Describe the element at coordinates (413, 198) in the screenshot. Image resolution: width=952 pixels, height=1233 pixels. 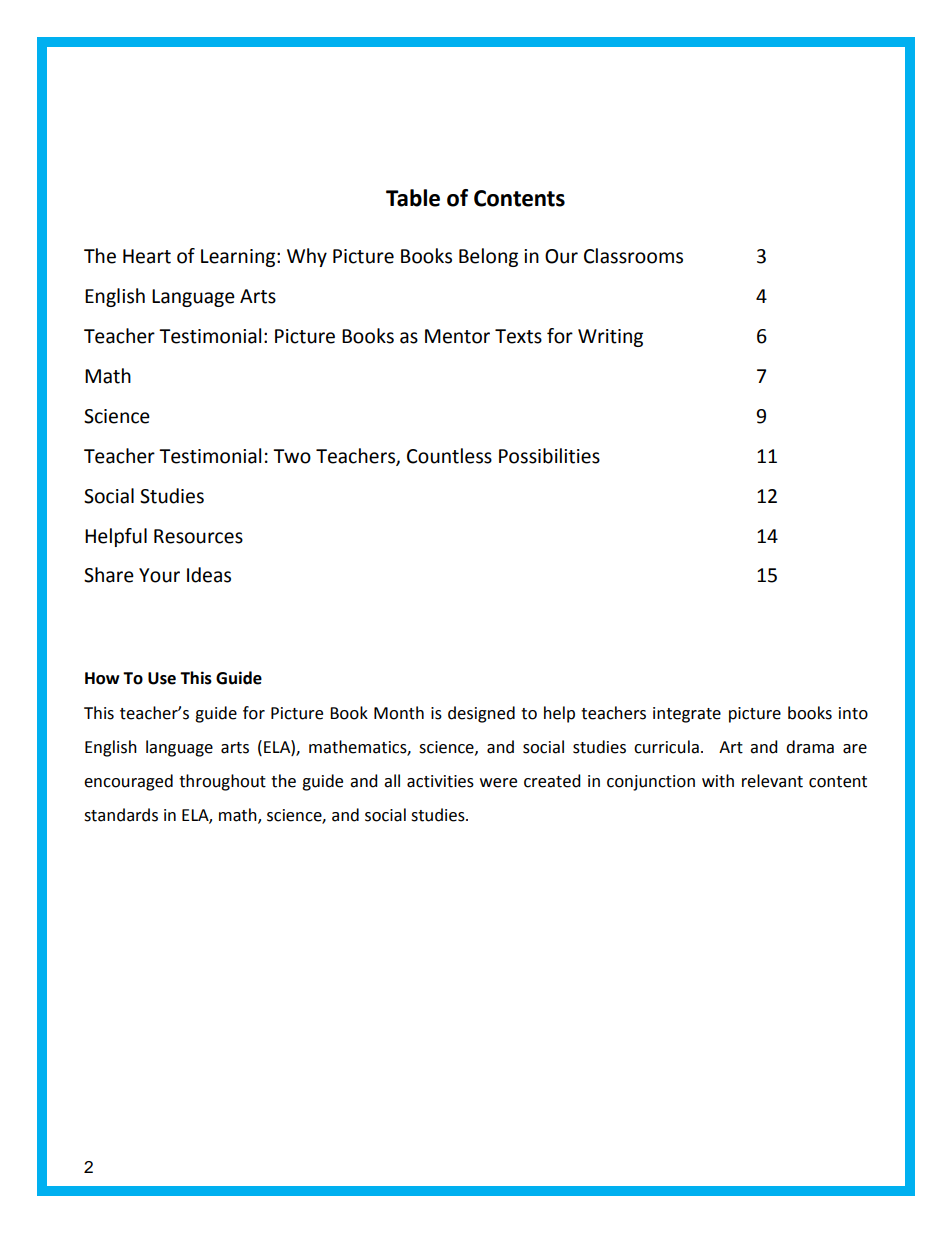
I see `Table` at that location.
